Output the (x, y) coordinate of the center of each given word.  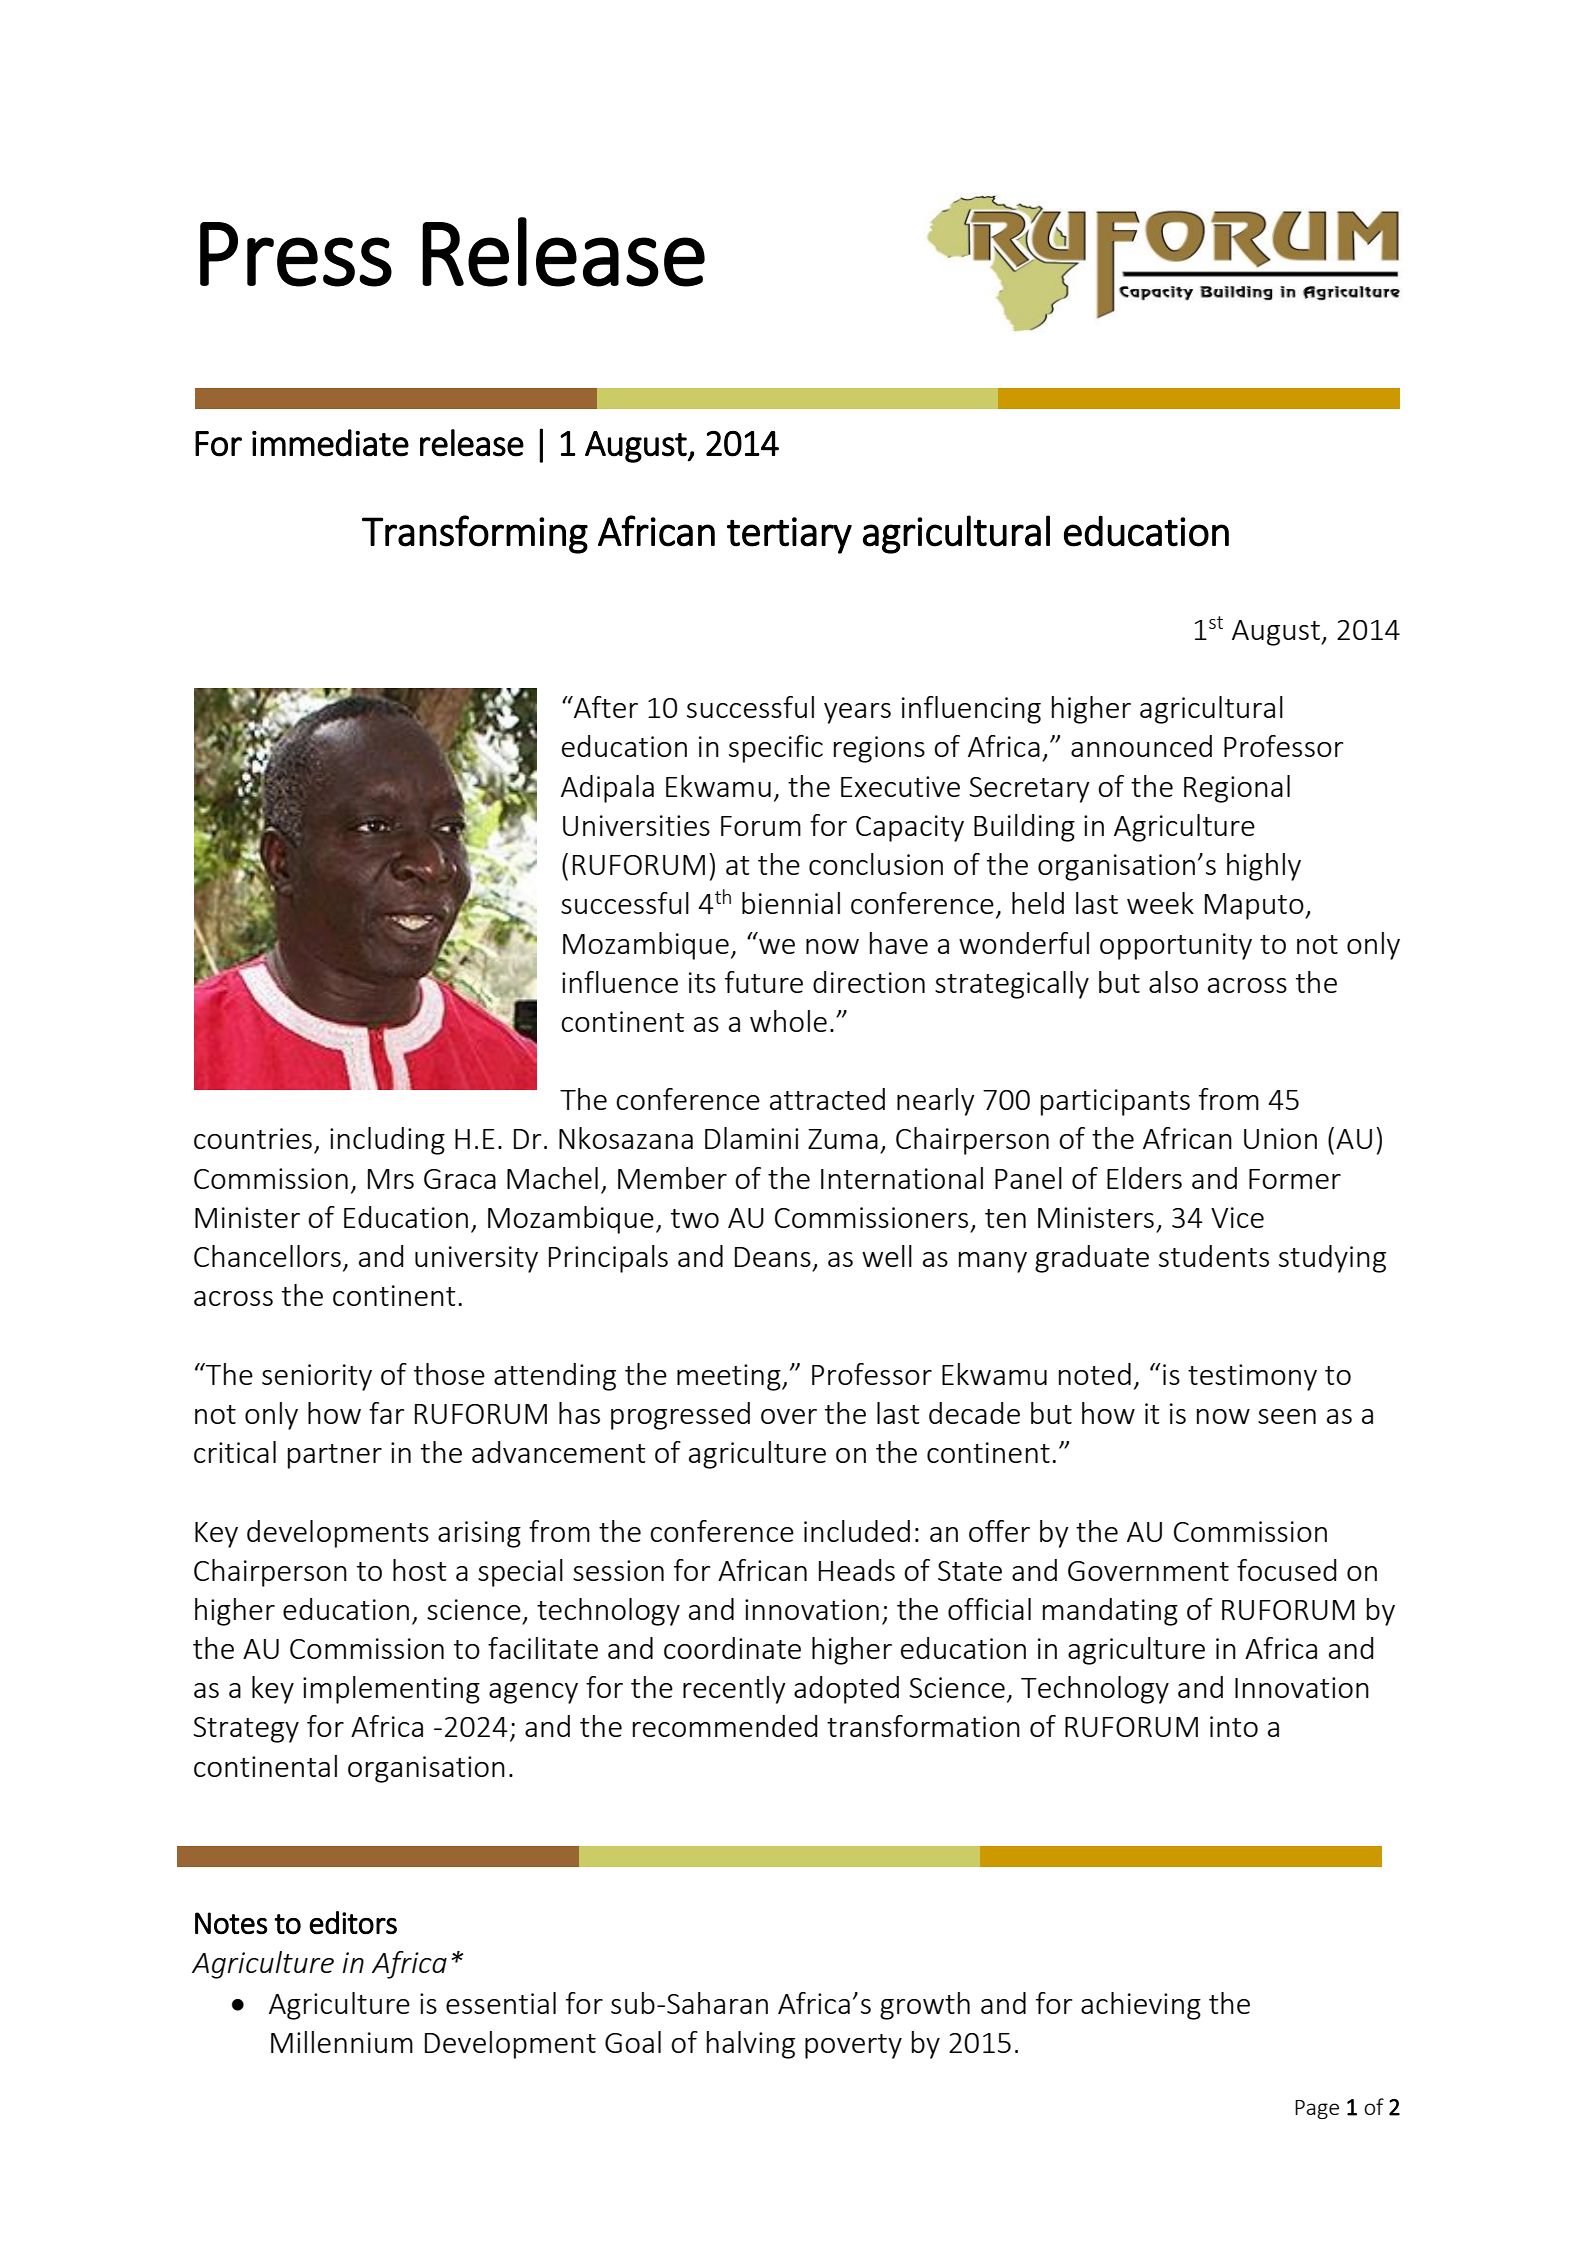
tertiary (789, 535)
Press (296, 254)
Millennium (342, 2042)
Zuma (843, 1139)
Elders (1144, 1178)
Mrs (391, 1179)
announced (1141, 746)
